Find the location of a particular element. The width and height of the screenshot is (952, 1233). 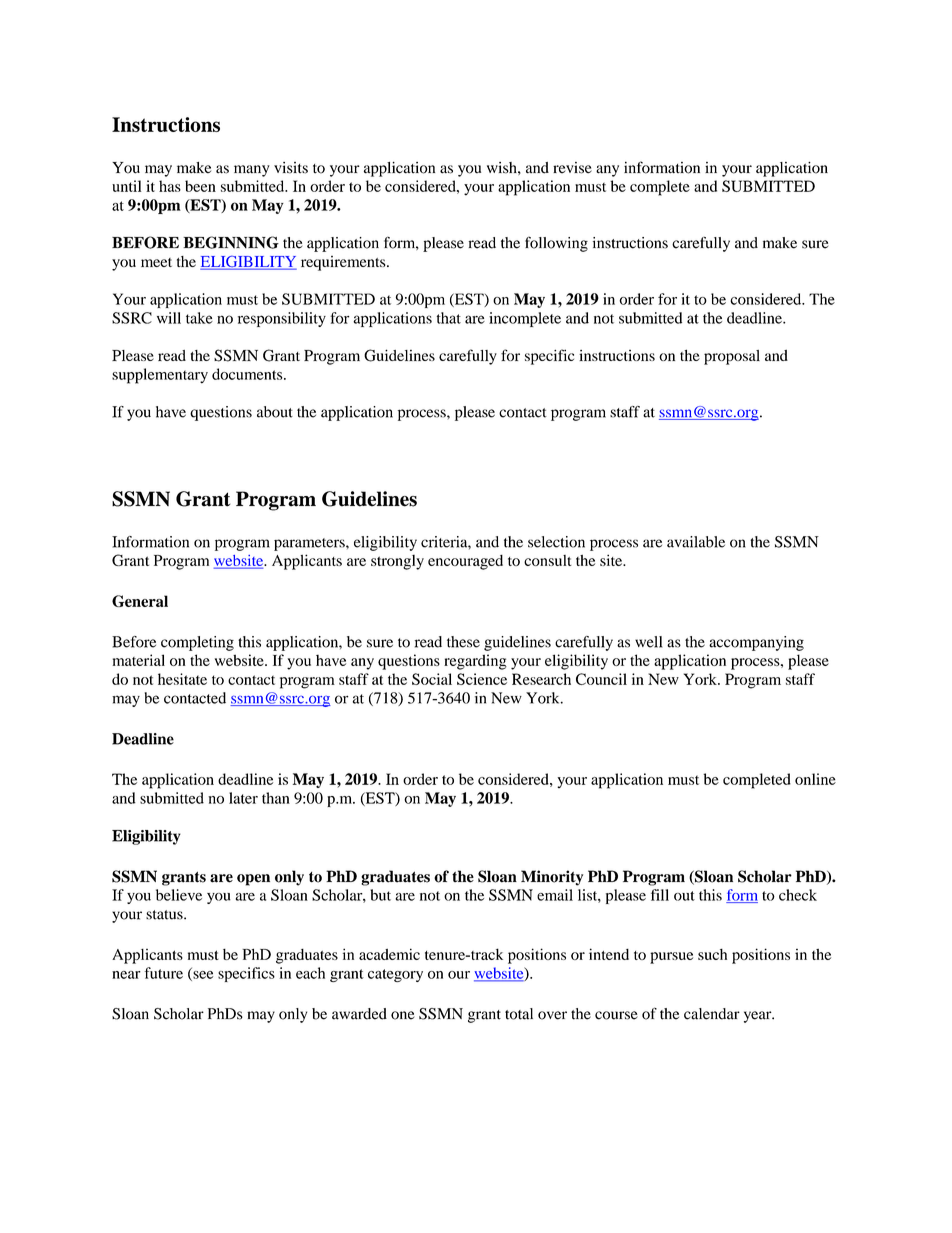

been is located at coordinates (200, 186).
